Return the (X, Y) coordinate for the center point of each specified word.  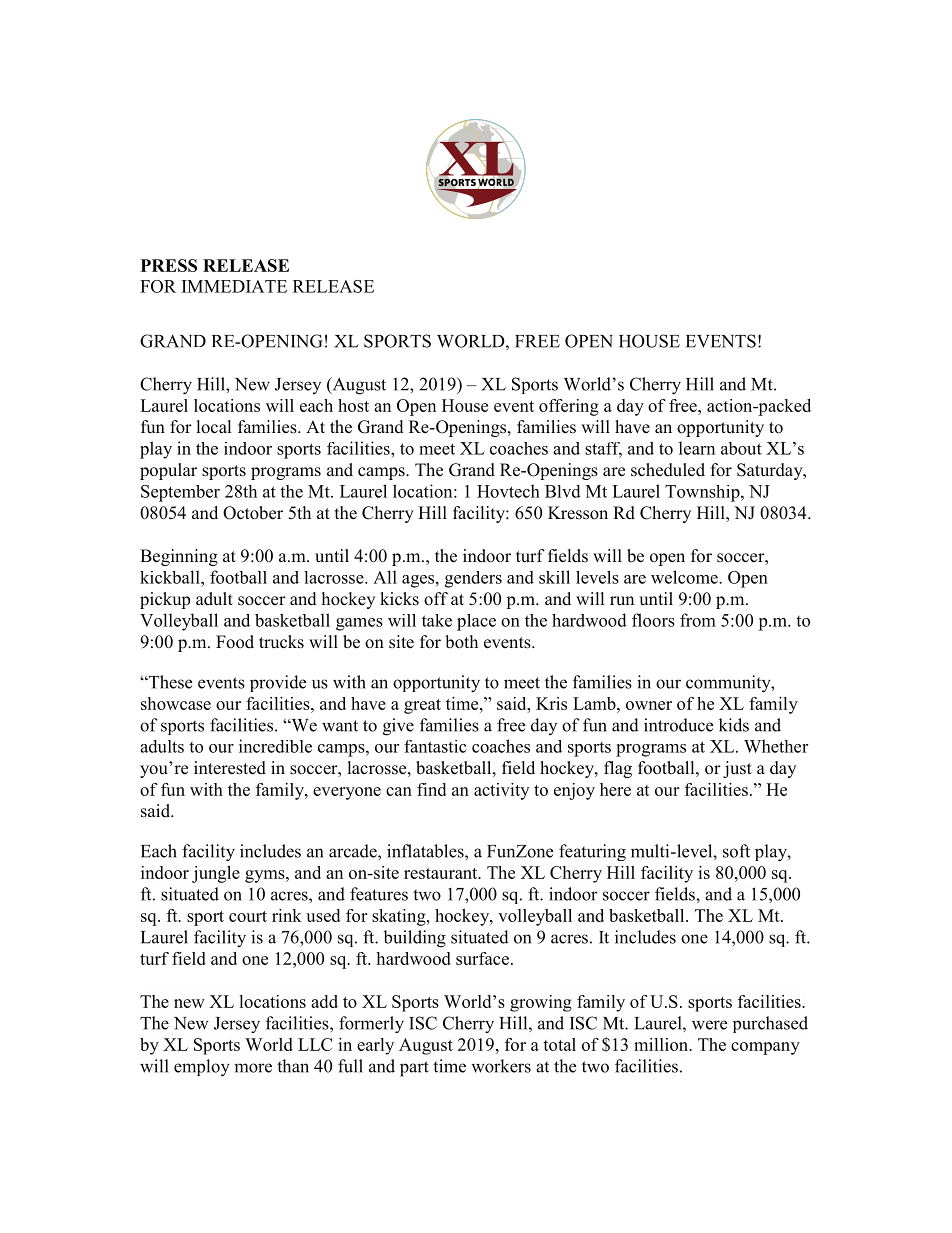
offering (569, 407)
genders (473, 579)
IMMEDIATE (234, 286)
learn (697, 448)
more (253, 1068)
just (737, 769)
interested (230, 768)
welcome (685, 577)
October (253, 513)
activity (501, 791)
